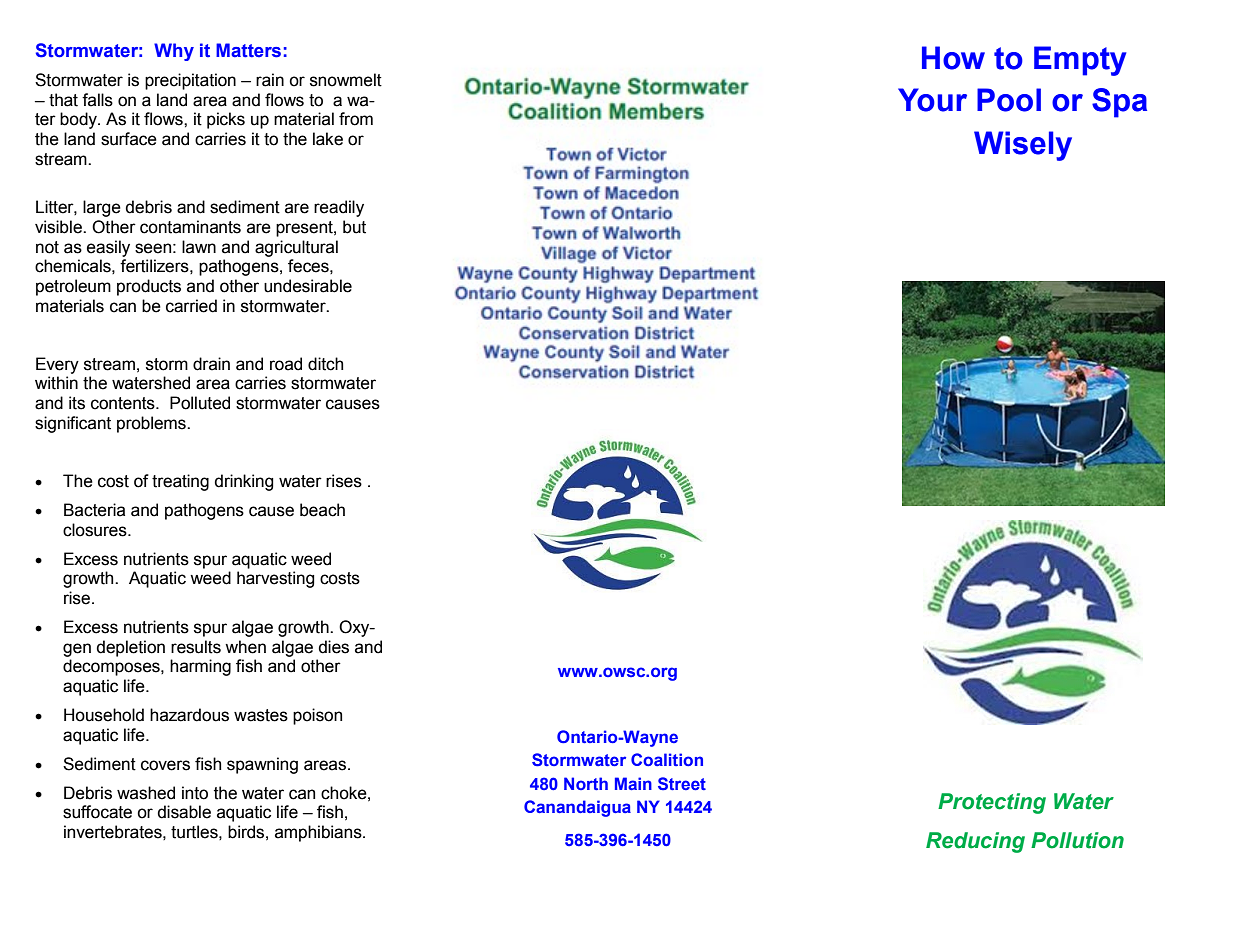 The width and height of the screenshot is (1233, 952). Describe the element at coordinates (190, 81) in the screenshot. I see `precipitation` at that location.
